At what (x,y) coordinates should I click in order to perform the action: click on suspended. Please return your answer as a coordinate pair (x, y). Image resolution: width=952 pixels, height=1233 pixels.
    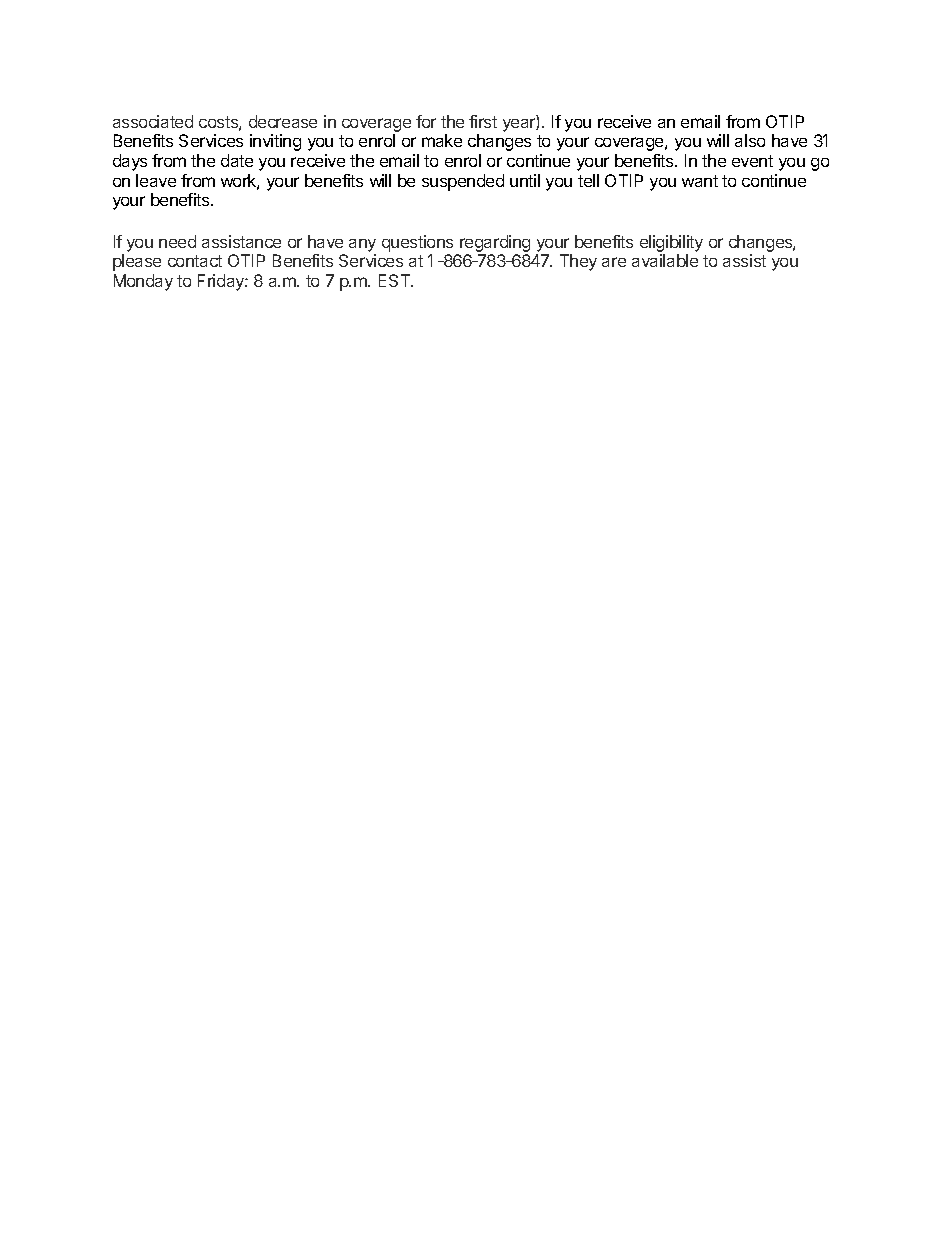
    Looking at the image, I should click on (463, 182).
